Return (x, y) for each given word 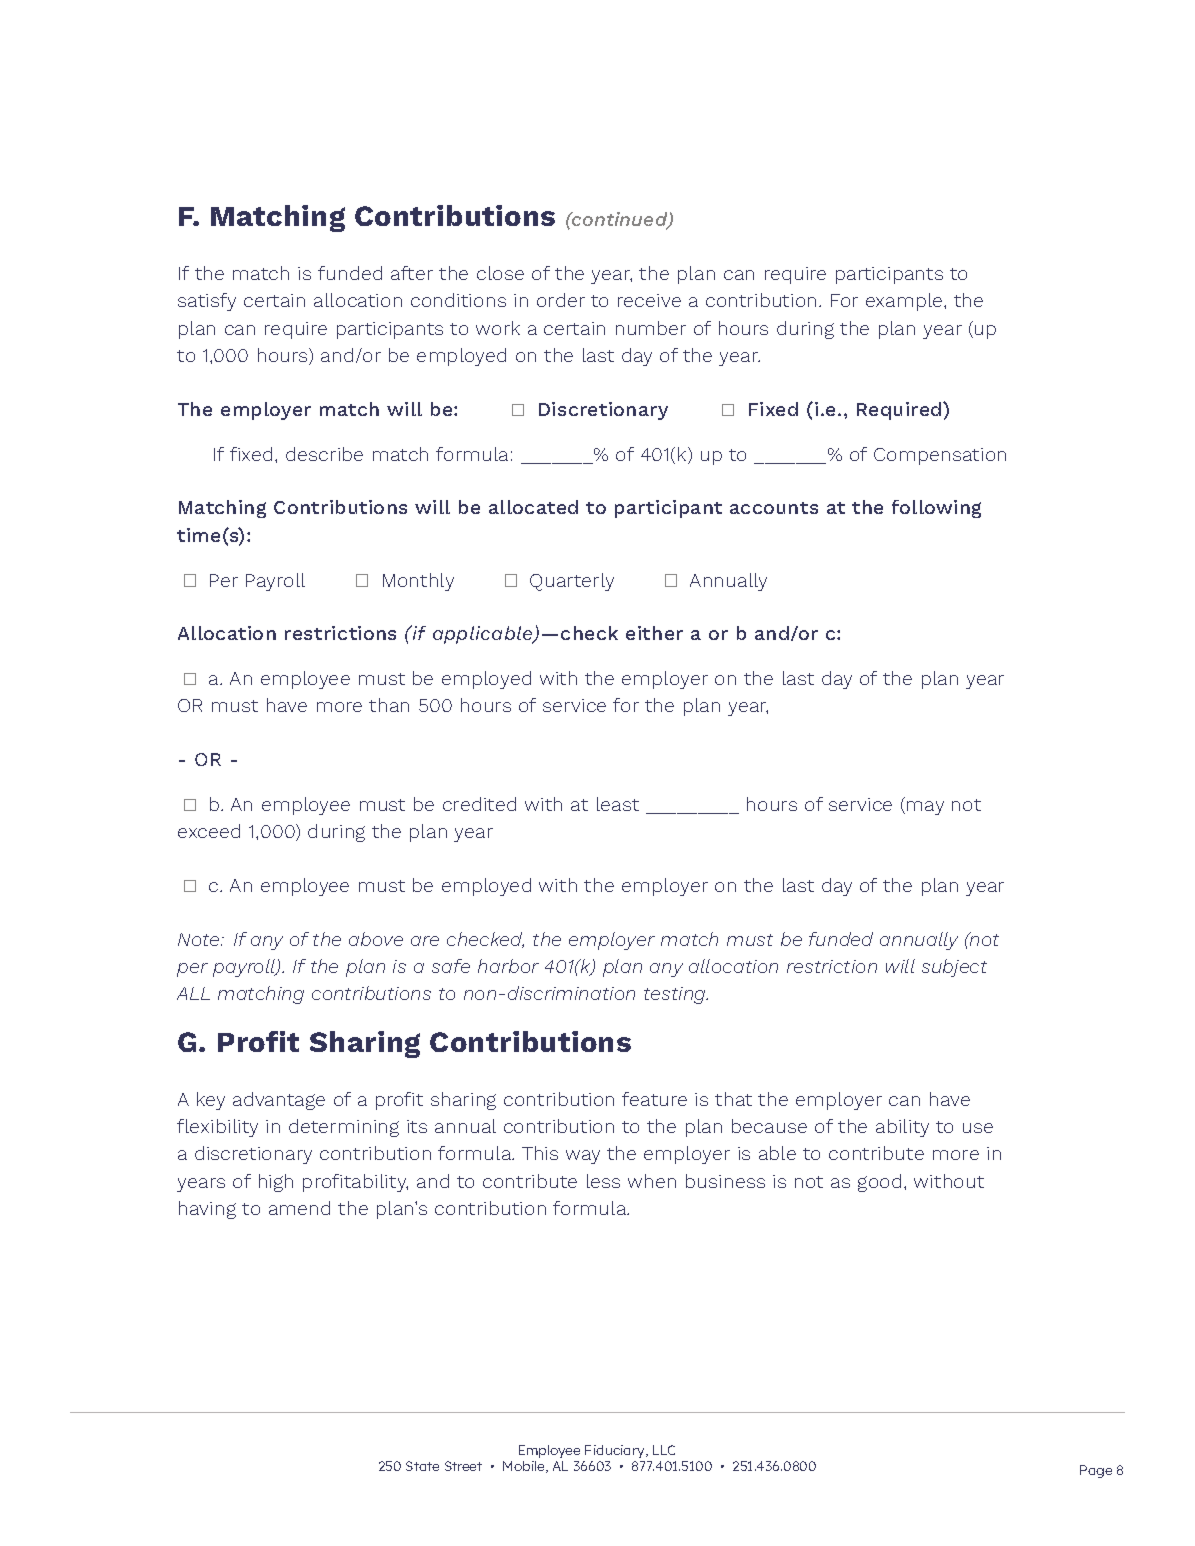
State (422, 1466)
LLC (664, 1450)
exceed (209, 831)
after (412, 273)
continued (620, 220)
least (618, 804)
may (925, 808)
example (905, 302)
